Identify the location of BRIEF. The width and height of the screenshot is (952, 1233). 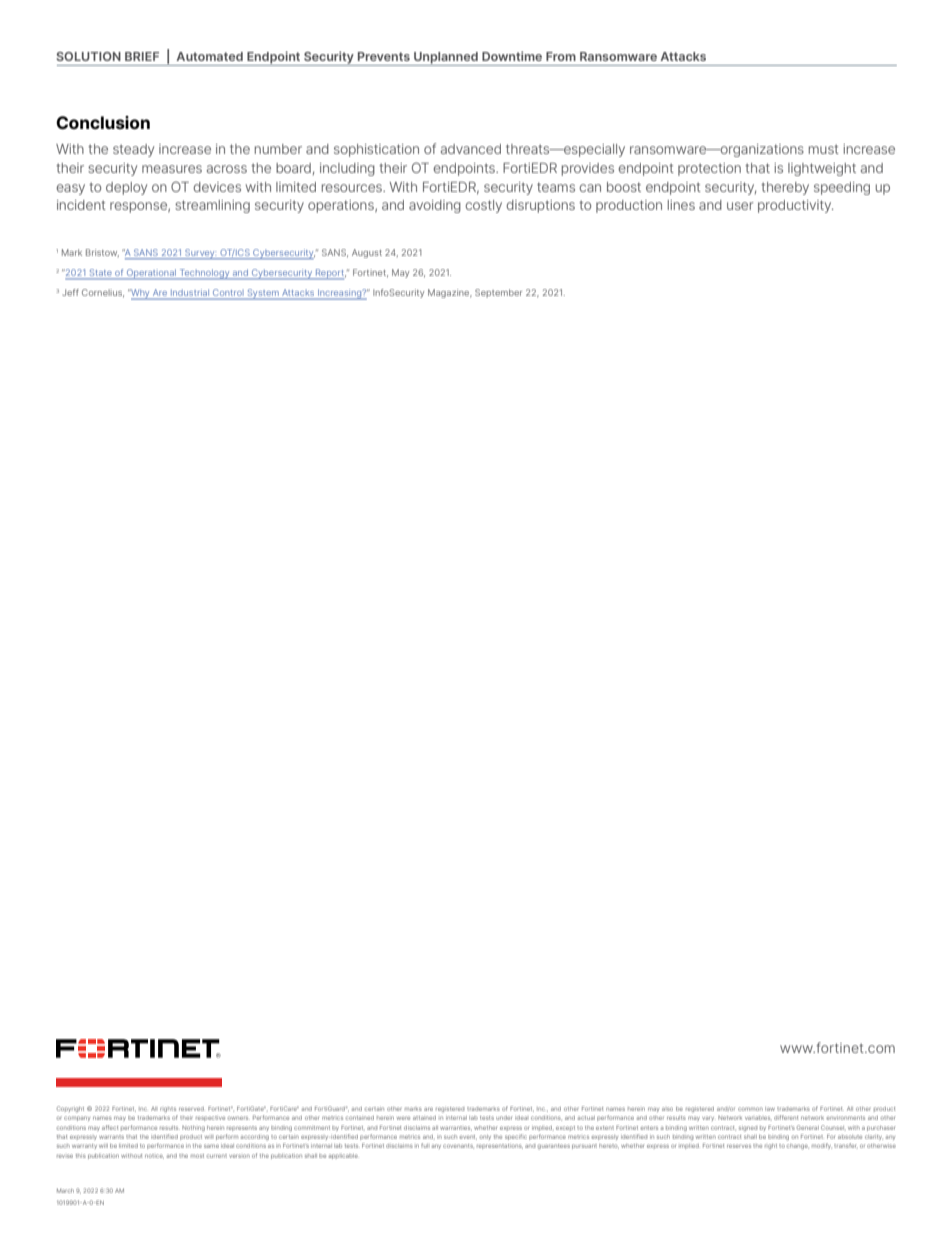
(142, 56).
